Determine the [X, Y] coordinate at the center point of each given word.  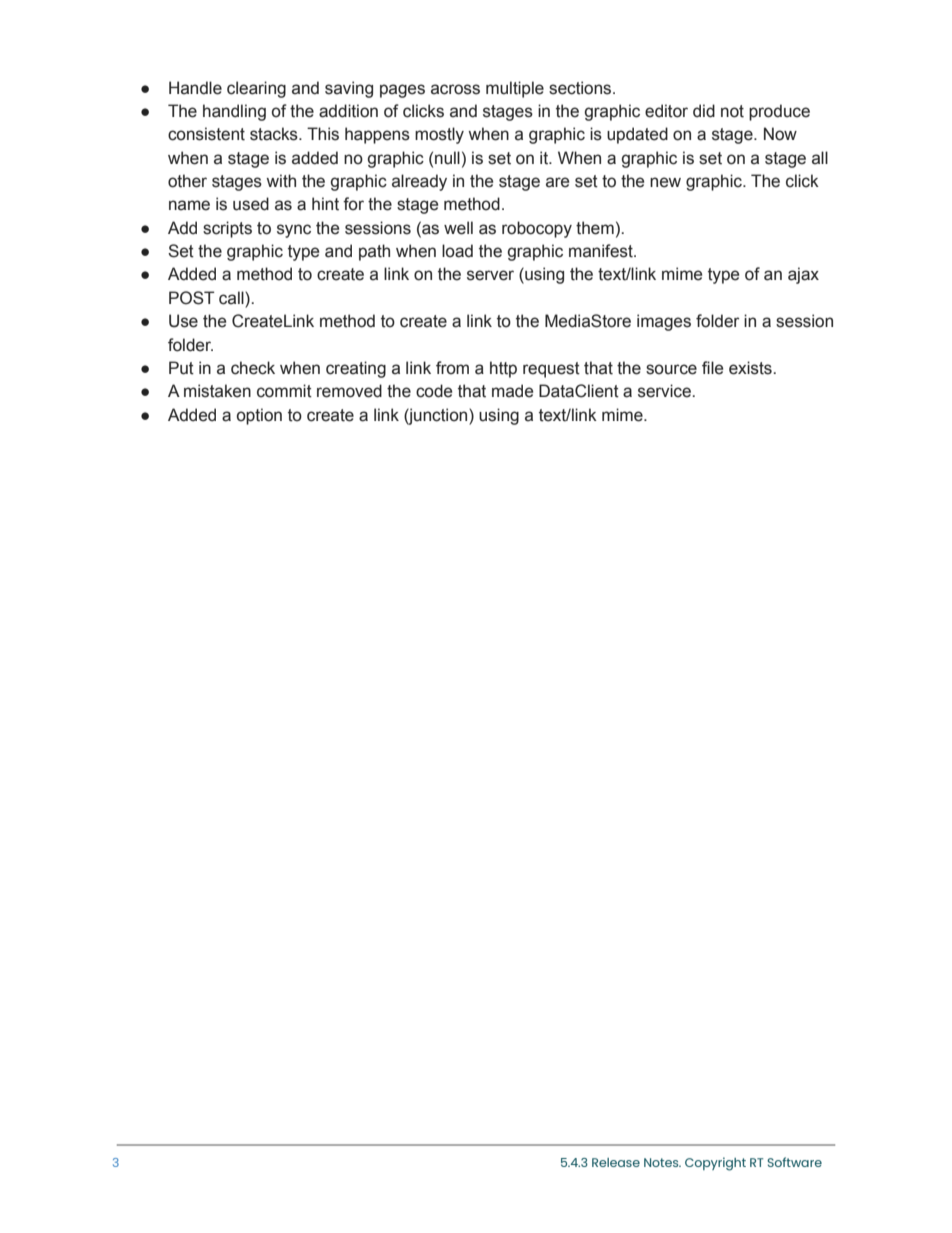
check [253, 368]
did [704, 111]
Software [794, 1162]
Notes [662, 1162]
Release [616, 1162]
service [665, 391]
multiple [515, 89]
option [259, 416]
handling [234, 112]
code [434, 391]
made [512, 391]
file [712, 368]
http [503, 369]
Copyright [715, 1164]
